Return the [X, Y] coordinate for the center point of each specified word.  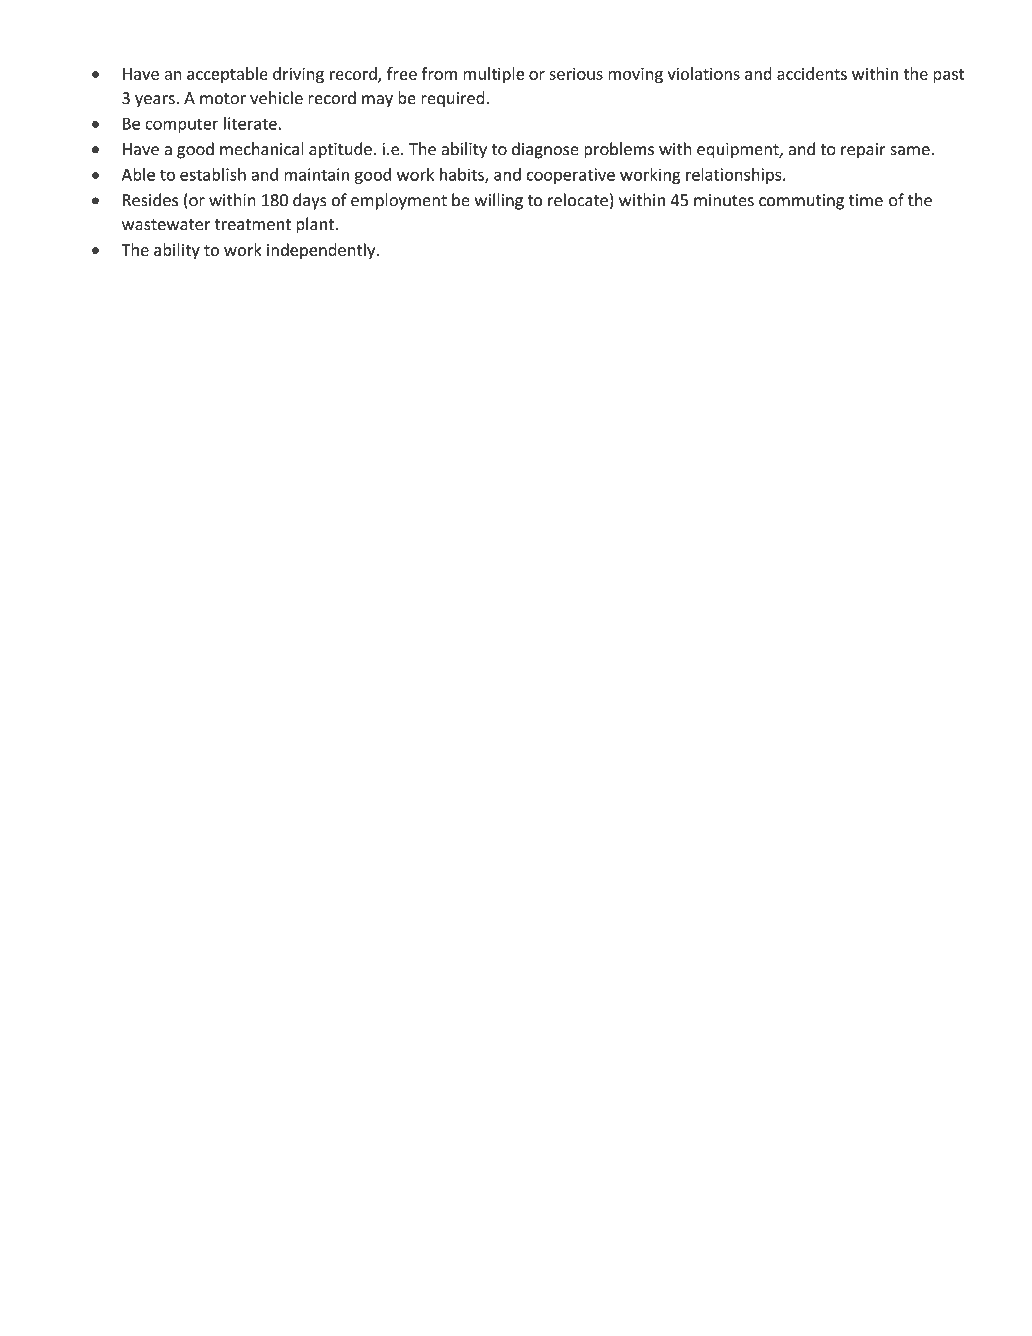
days [310, 201]
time [866, 200]
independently [322, 251]
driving [298, 75]
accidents [812, 73]
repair [863, 150]
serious [576, 74]
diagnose [545, 150]
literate [250, 123]
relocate [578, 200]
